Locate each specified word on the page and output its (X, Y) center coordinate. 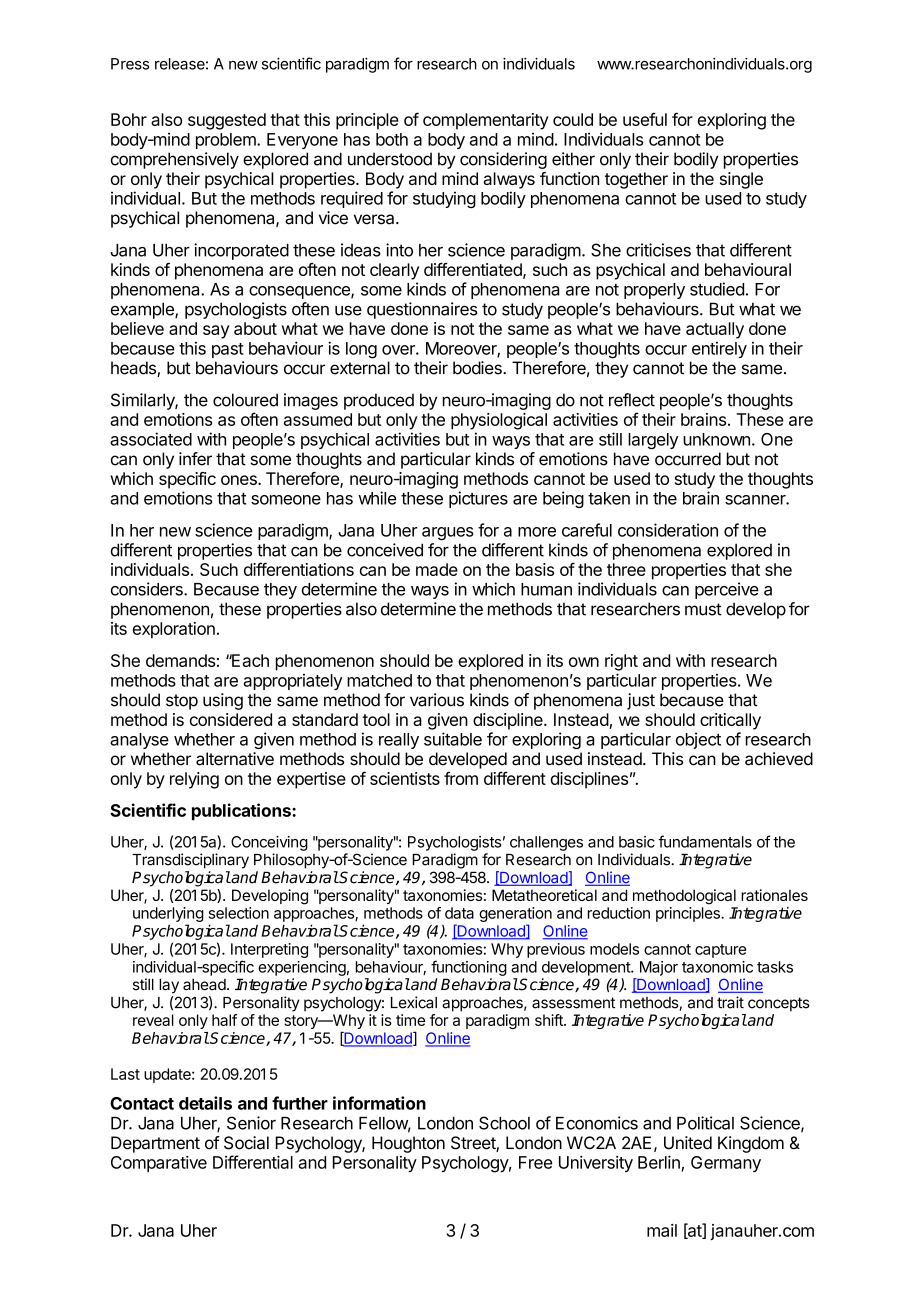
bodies (478, 368)
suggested (227, 121)
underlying (168, 916)
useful (645, 119)
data (459, 913)
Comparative (159, 1163)
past (228, 350)
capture (720, 951)
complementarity (486, 121)
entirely (719, 350)
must (703, 609)
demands (181, 660)
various (437, 700)
